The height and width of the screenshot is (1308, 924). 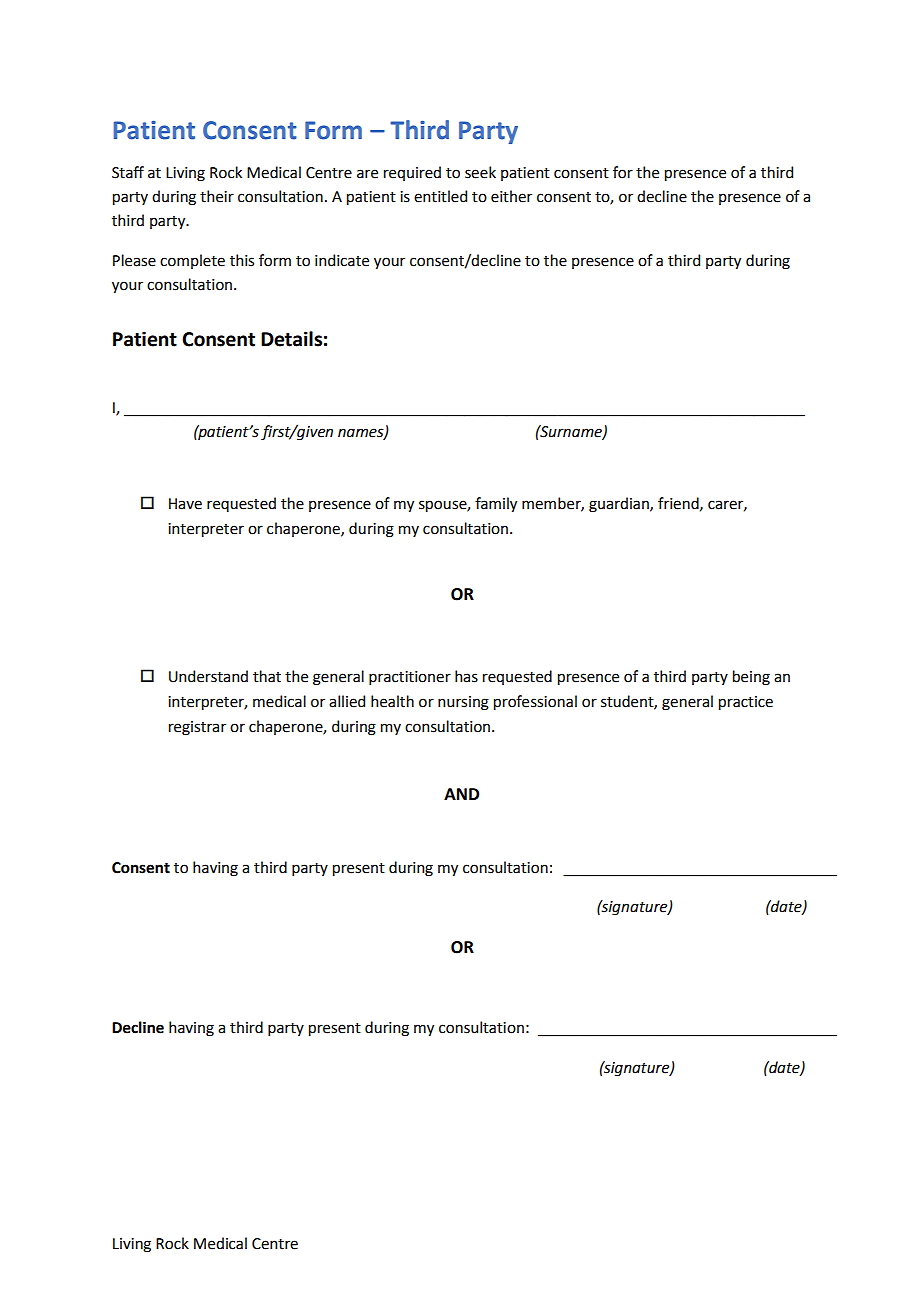 What do you see at coordinates (440, 196) in the screenshot?
I see `entitled` at bounding box center [440, 196].
